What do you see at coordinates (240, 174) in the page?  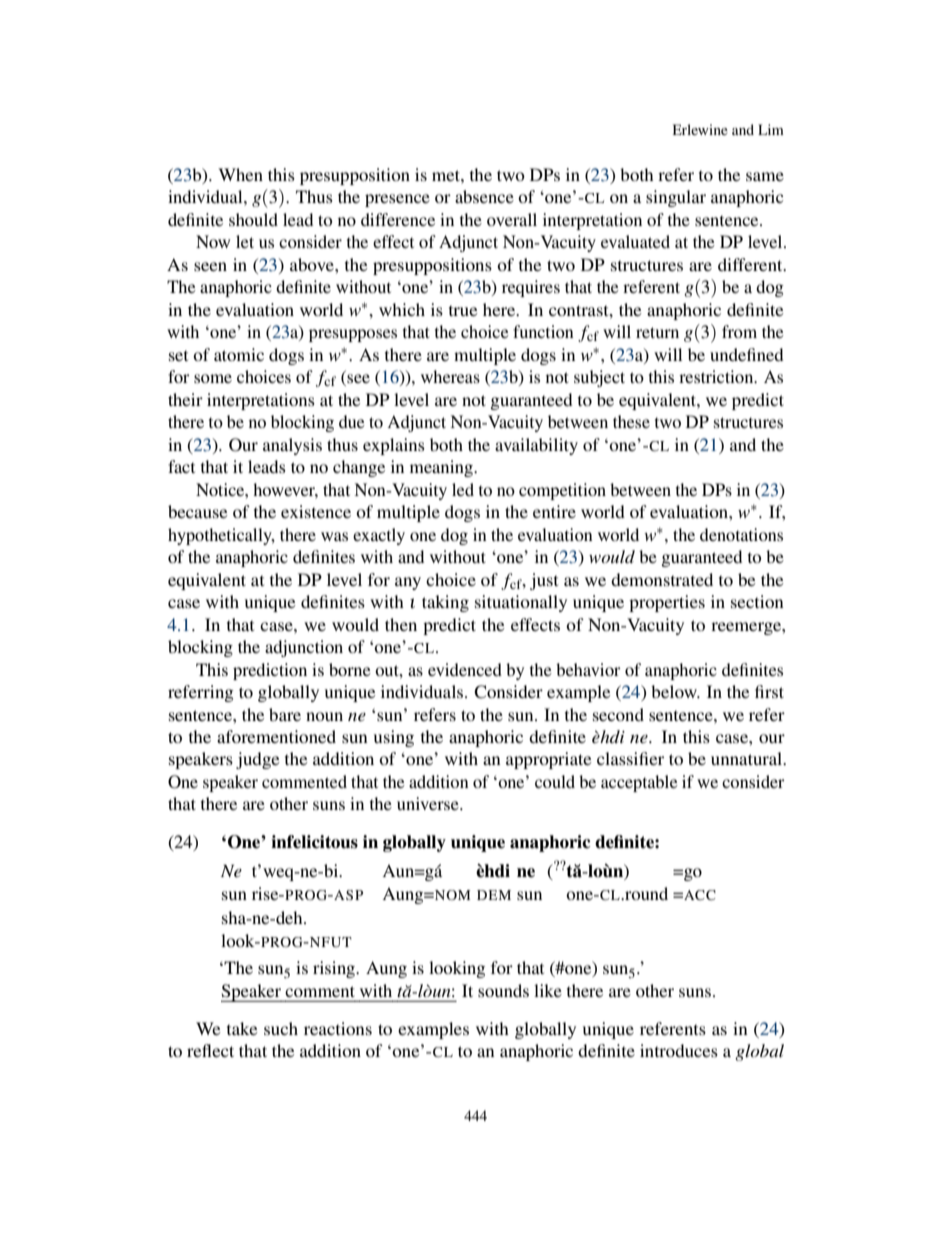 I see `When` at bounding box center [240, 174].
